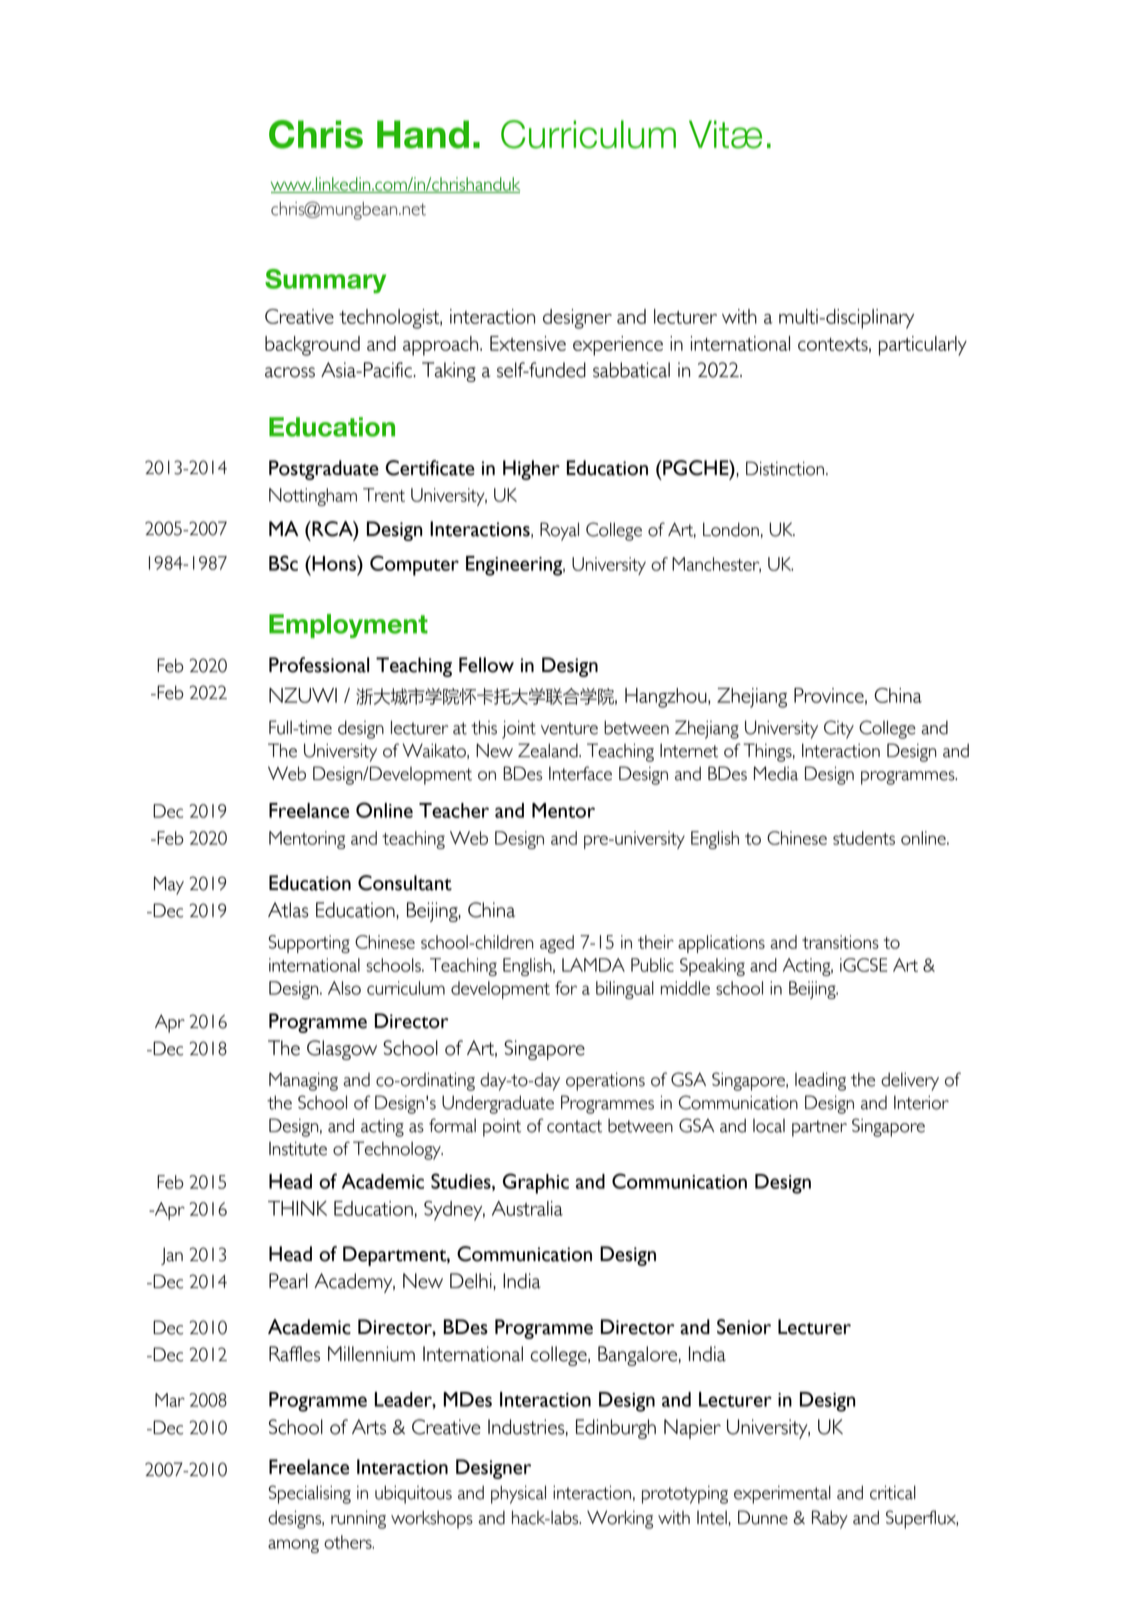  What do you see at coordinates (716, 565) in the page?
I see `Manchester` at bounding box center [716, 565].
